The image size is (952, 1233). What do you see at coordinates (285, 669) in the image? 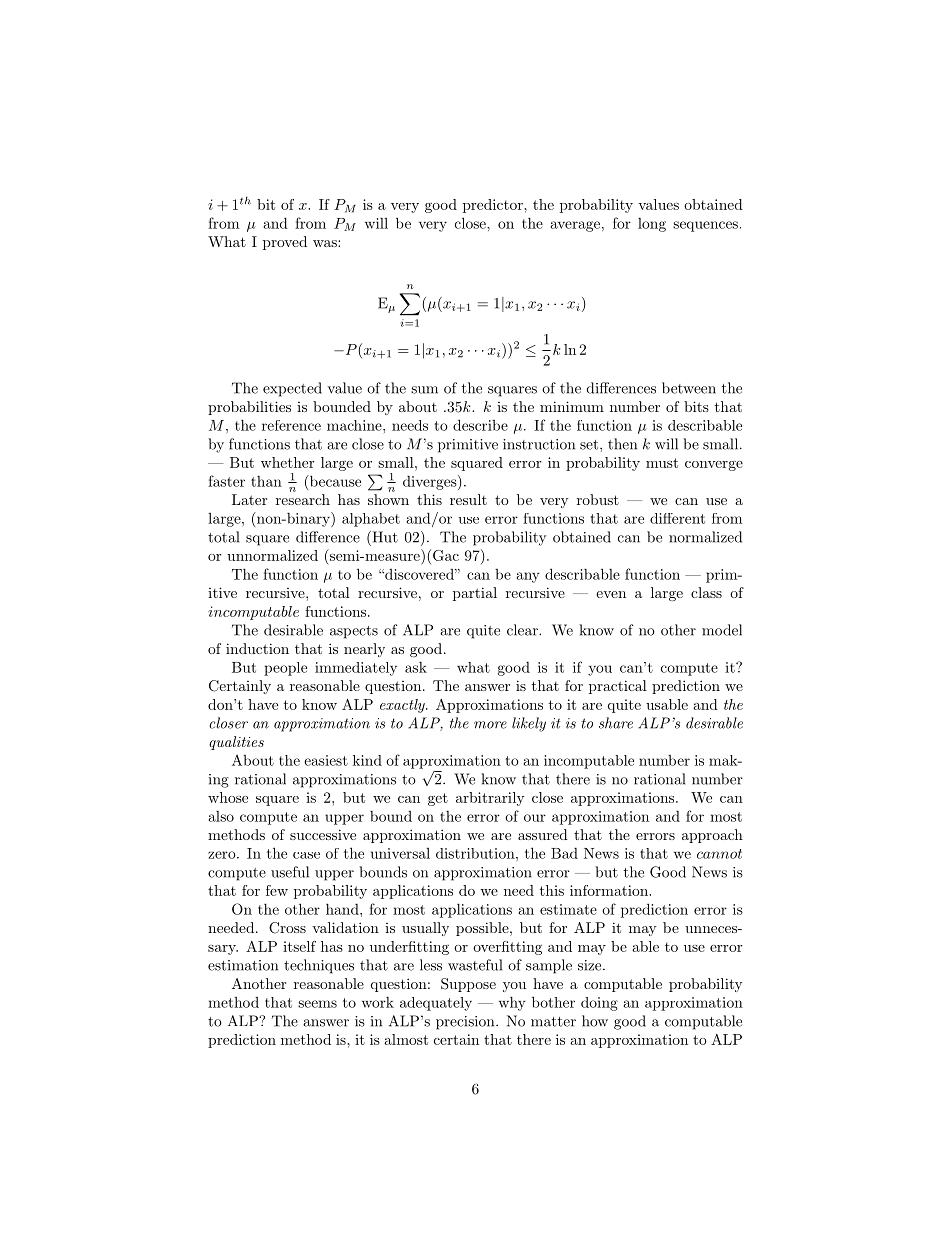
I see `people` at bounding box center [285, 669].
